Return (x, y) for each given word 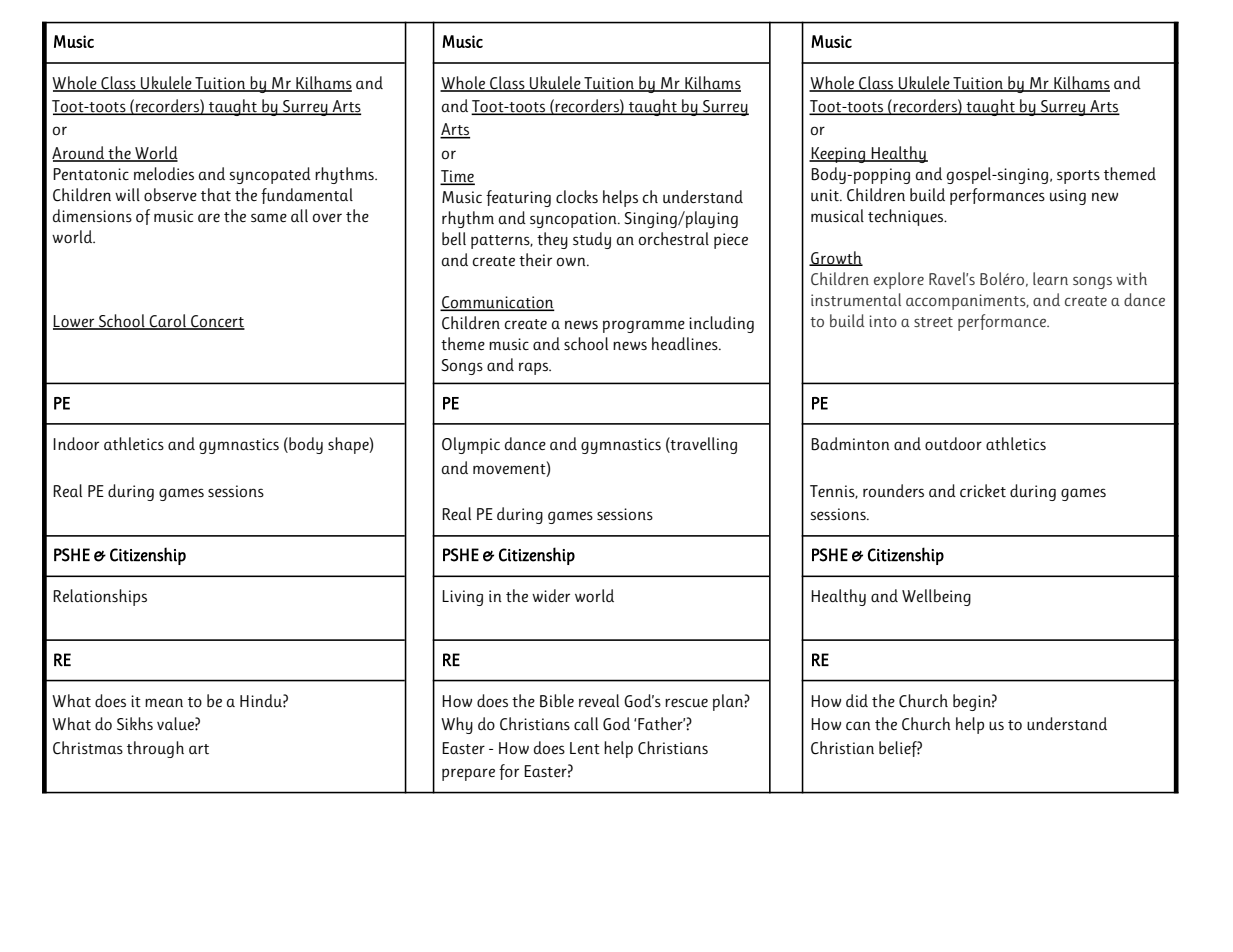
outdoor (953, 444)
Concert (217, 322)
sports (1078, 177)
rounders (893, 491)
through (155, 749)
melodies (164, 174)
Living (462, 598)
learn (1050, 278)
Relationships (100, 597)
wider (551, 595)
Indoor (76, 443)
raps (535, 368)
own (572, 262)
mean (164, 702)
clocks (577, 197)
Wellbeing (936, 597)
